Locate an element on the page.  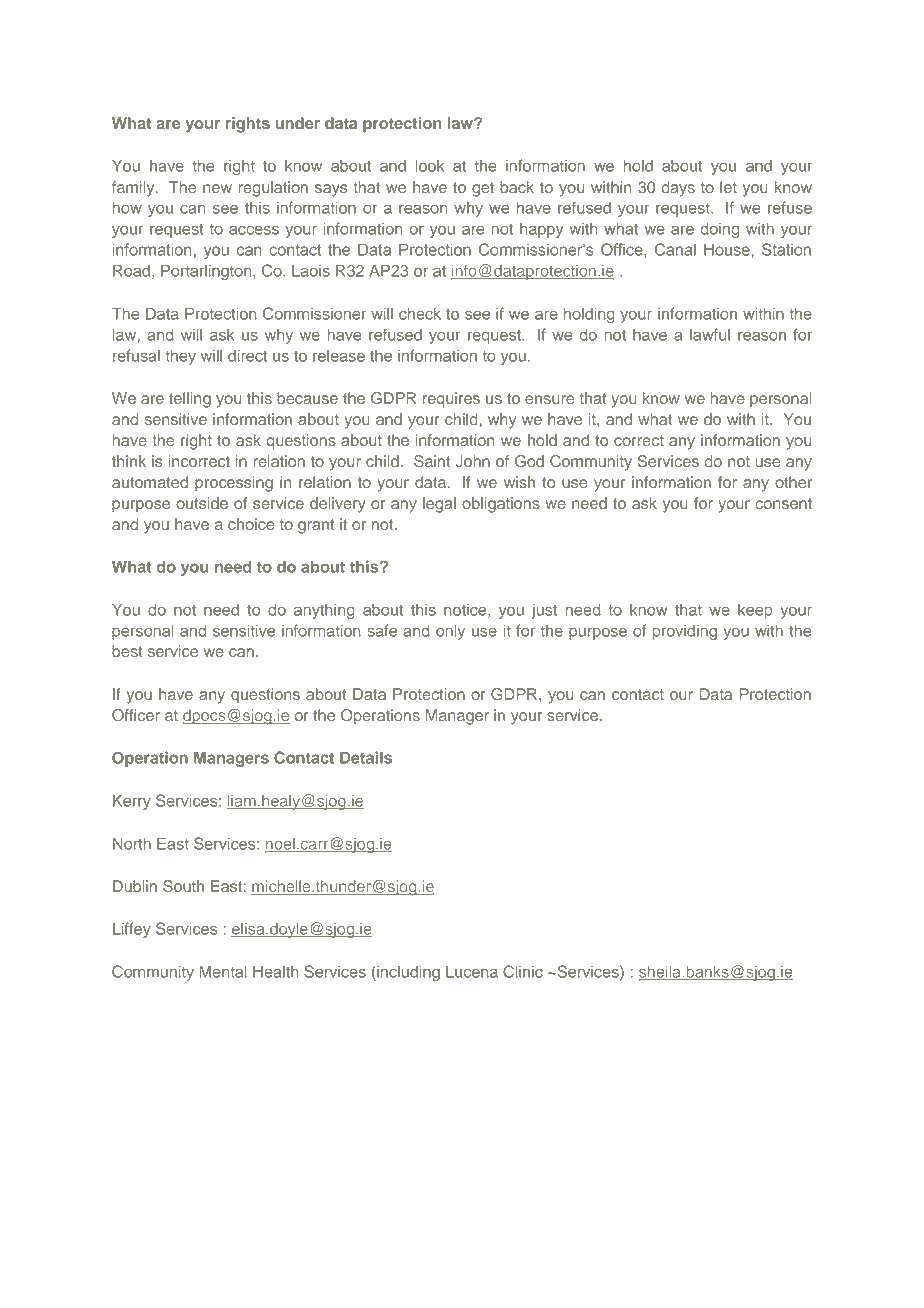
Kerry is located at coordinates (132, 802).
